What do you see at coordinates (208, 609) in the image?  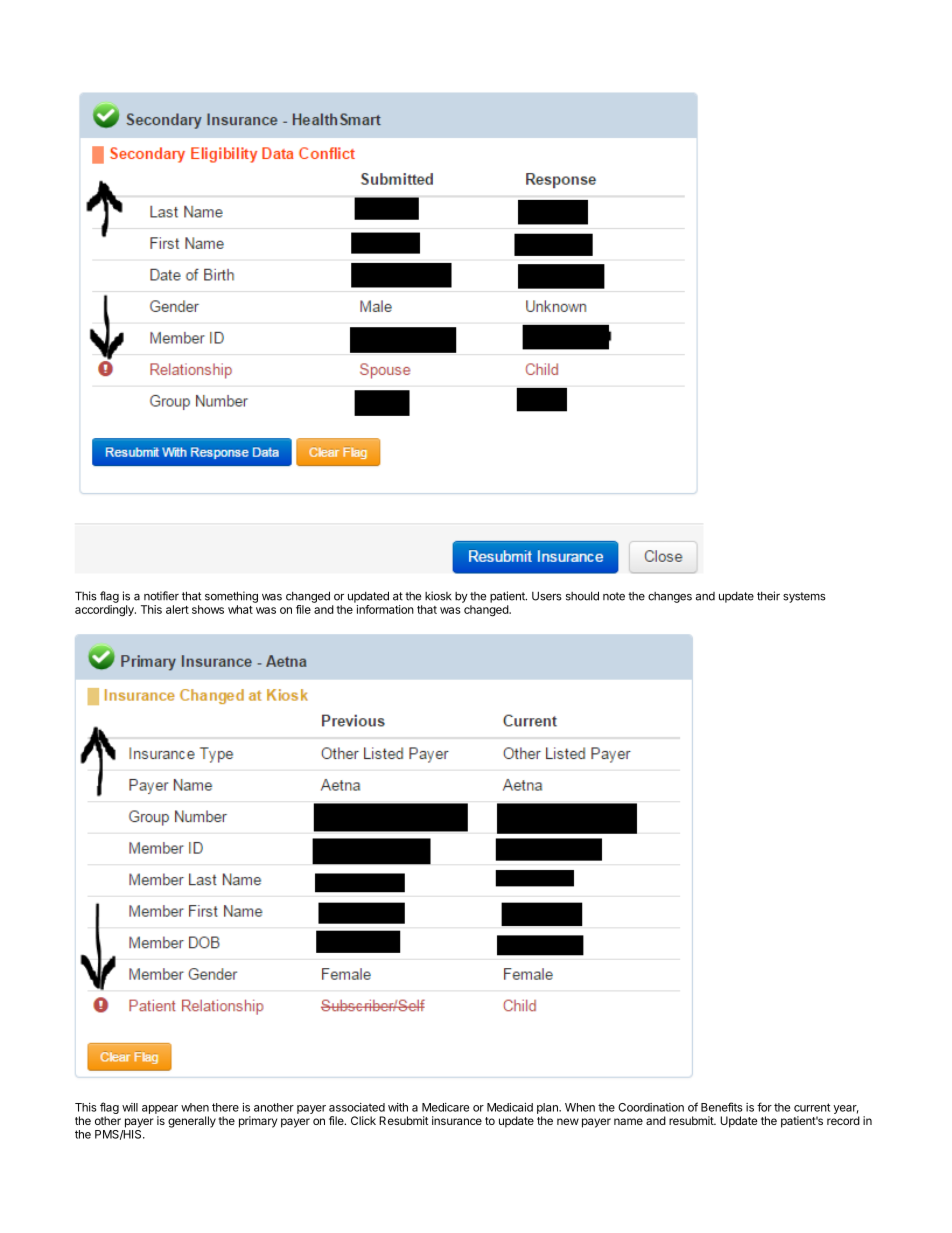 I see `shows` at bounding box center [208, 609].
